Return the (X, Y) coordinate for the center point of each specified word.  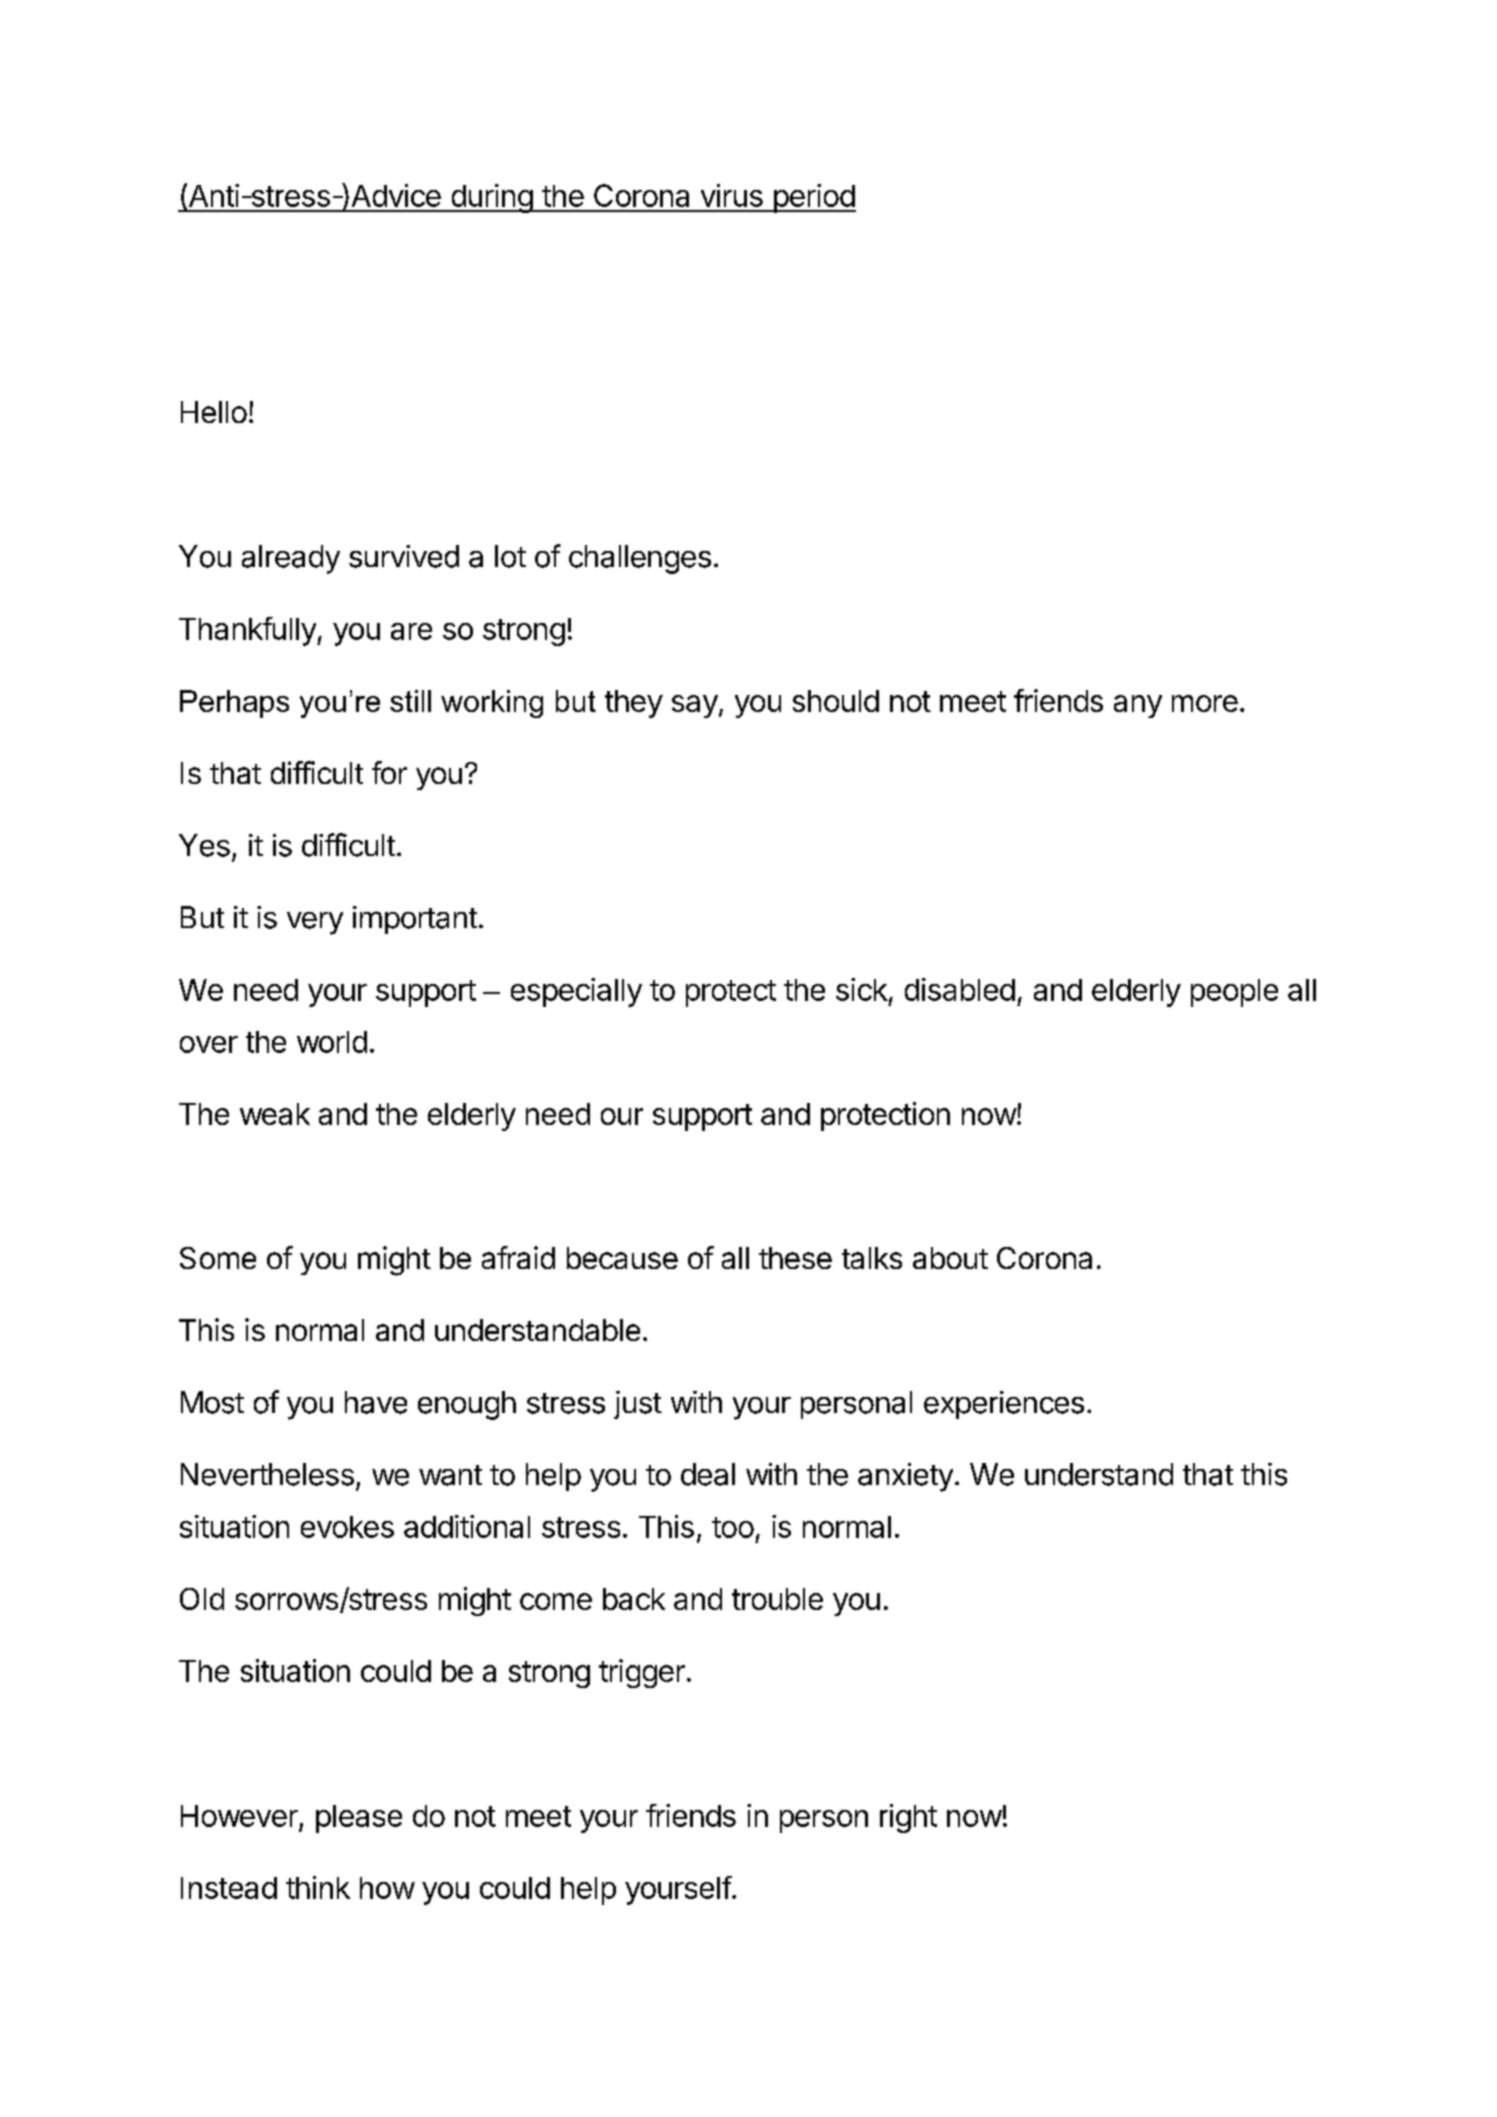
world (332, 1042)
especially (576, 992)
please (359, 1819)
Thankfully (248, 631)
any (1138, 706)
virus (732, 195)
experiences (1004, 1405)
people (1234, 993)
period (813, 198)
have (376, 1402)
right (908, 1818)
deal (708, 1474)
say (695, 706)
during (491, 198)
